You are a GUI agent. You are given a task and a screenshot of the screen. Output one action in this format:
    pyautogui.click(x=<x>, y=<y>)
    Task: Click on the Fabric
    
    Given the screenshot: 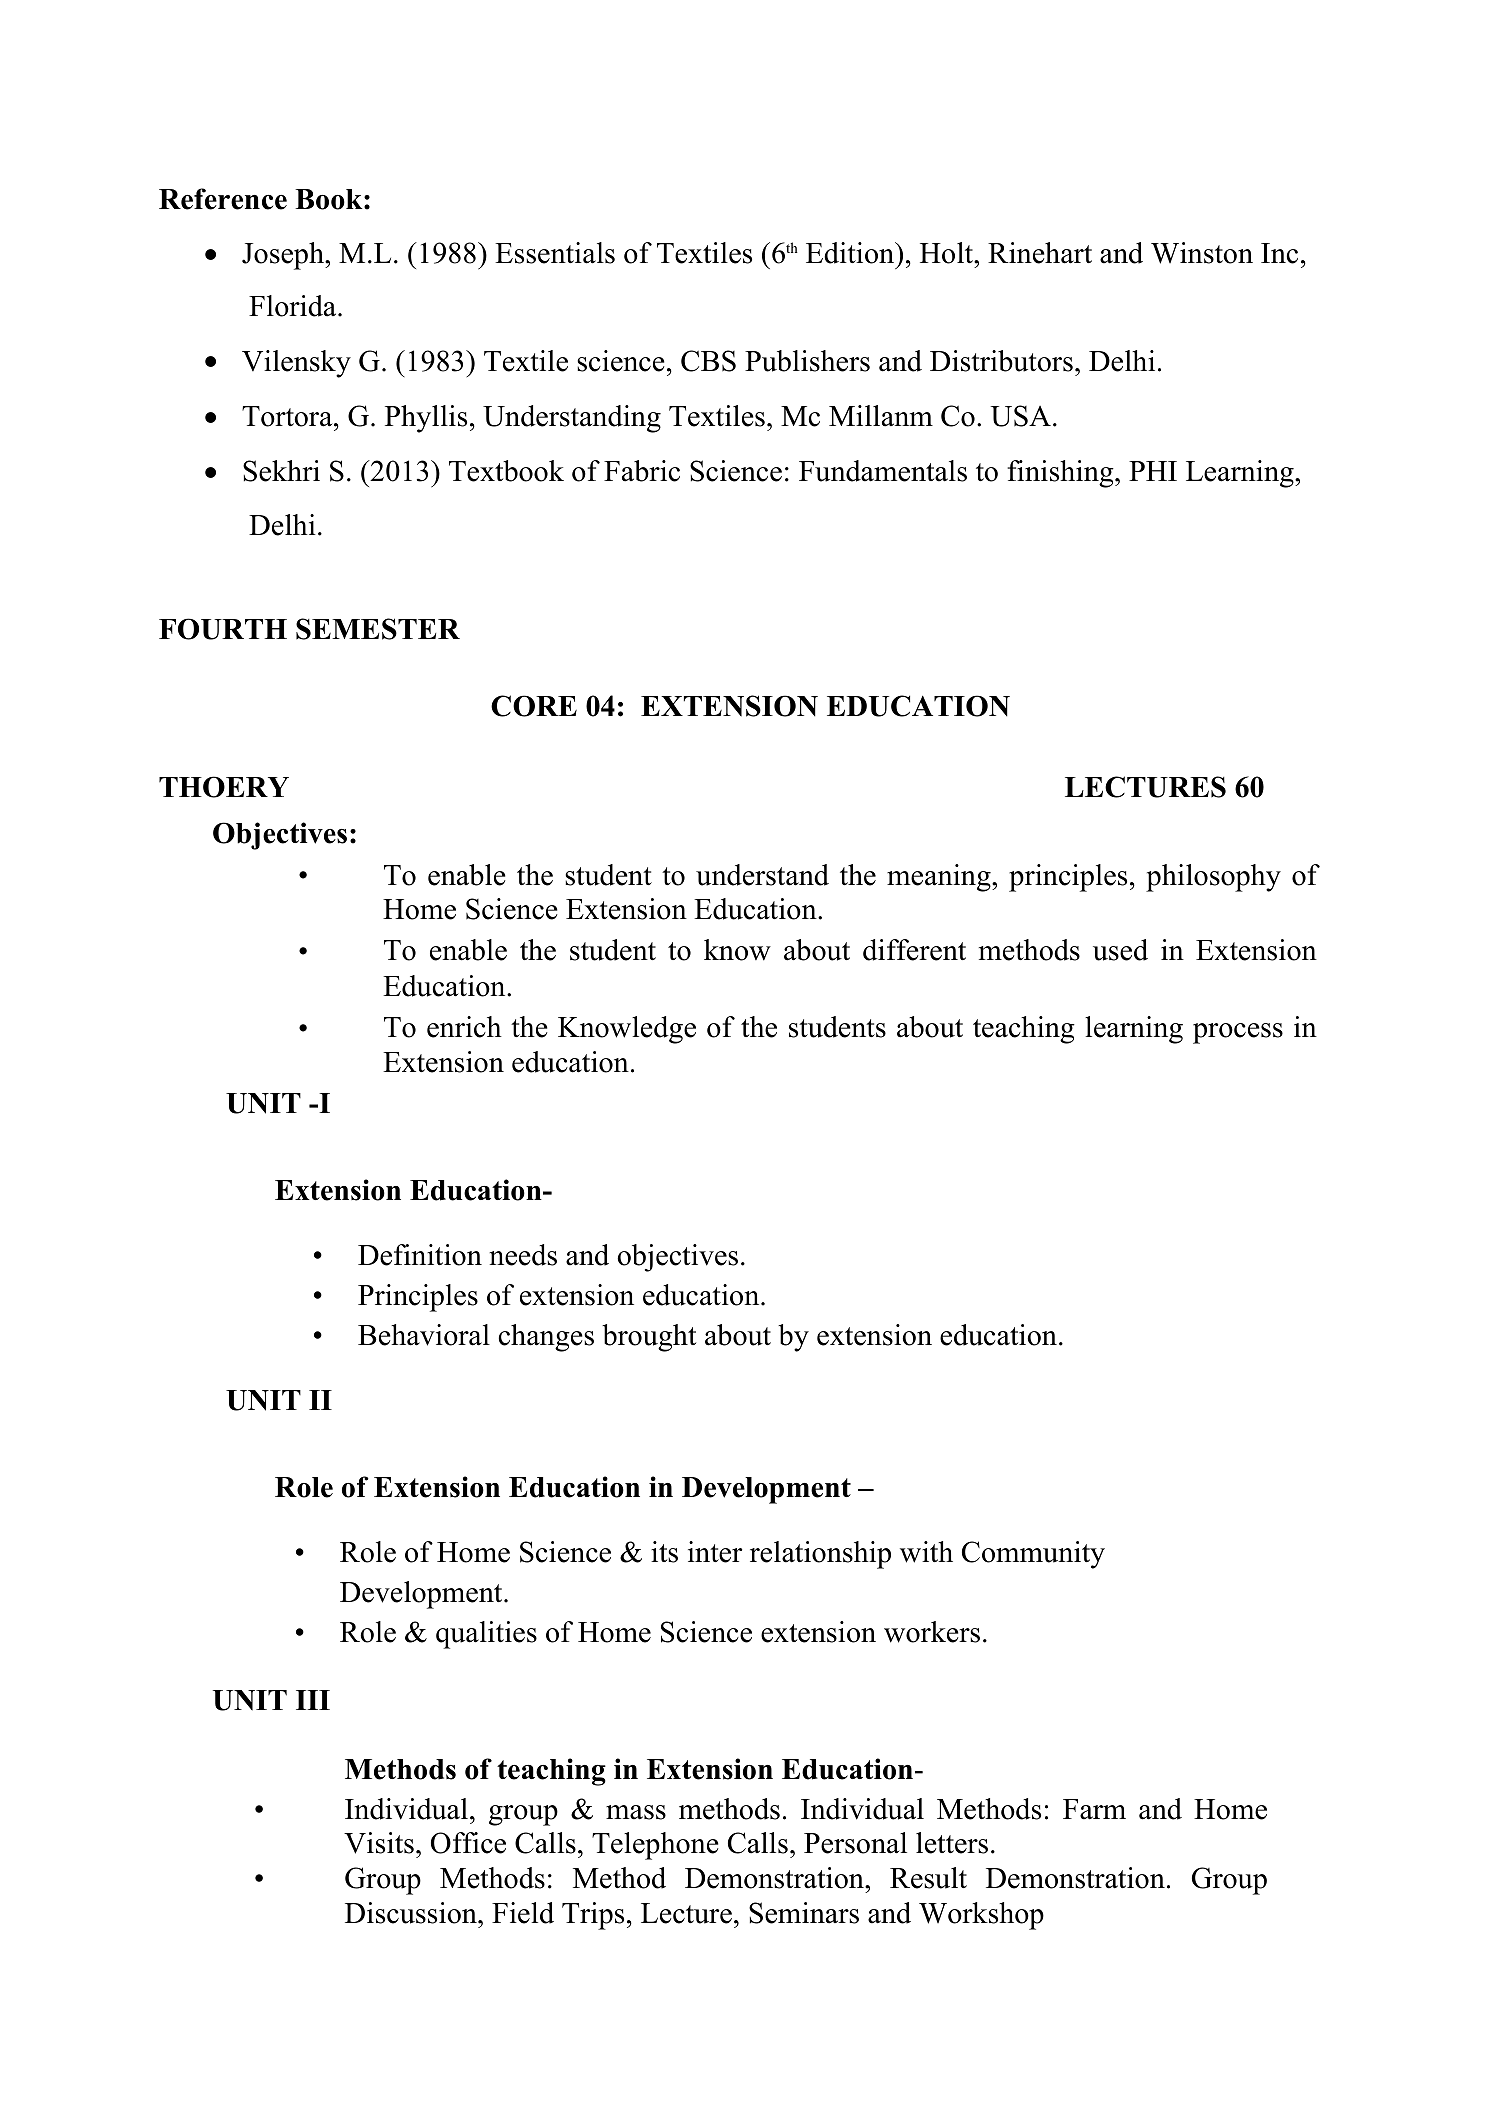 What is the action you would take?
    pyautogui.click(x=642, y=471)
